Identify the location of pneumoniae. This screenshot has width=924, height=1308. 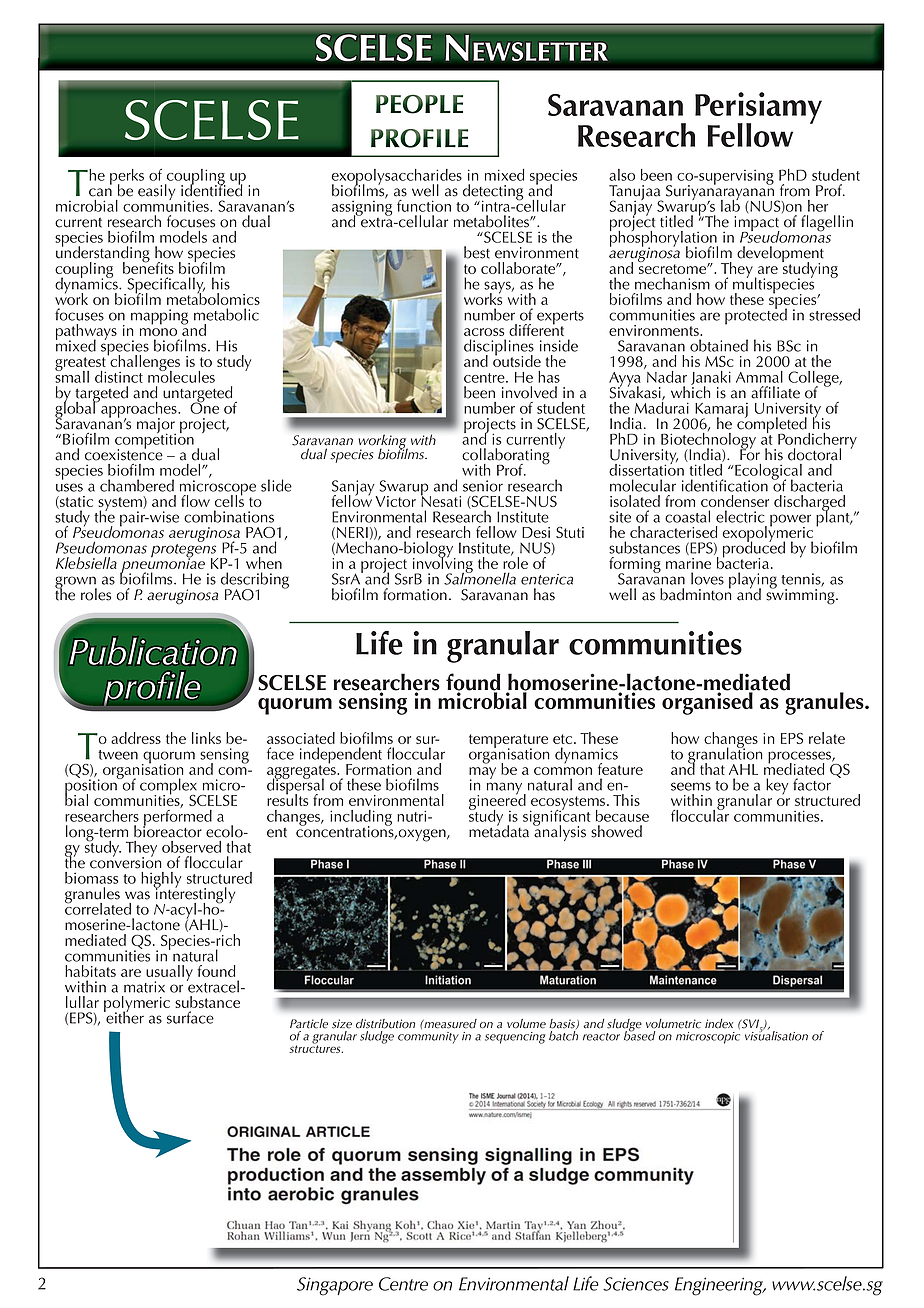
(162, 565).
